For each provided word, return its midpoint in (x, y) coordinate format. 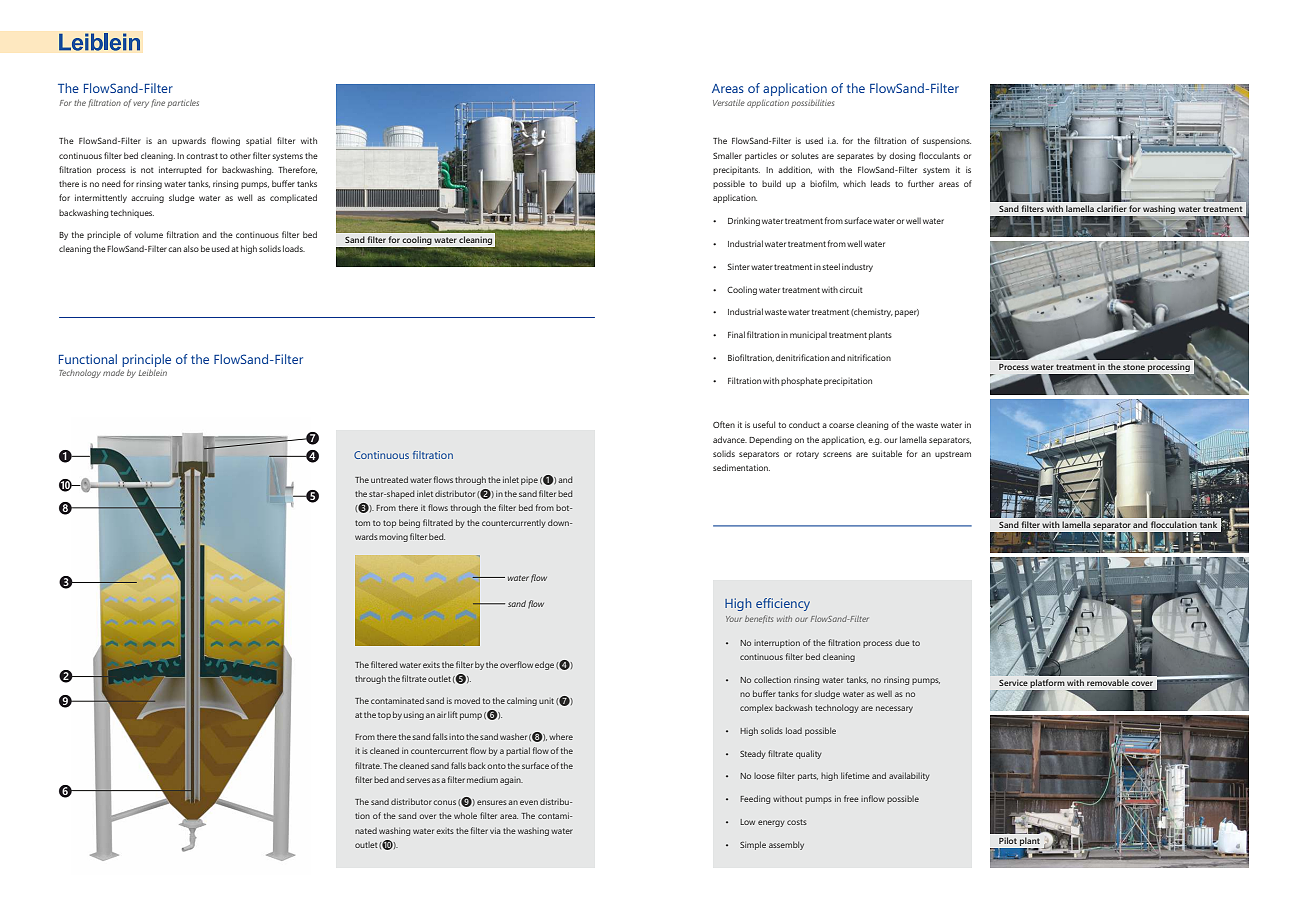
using (414, 716)
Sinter (739, 267)
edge (544, 665)
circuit (851, 289)
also (191, 248)
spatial (258, 141)
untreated (389, 479)
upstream (953, 455)
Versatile (729, 103)
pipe (529, 481)
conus (444, 802)
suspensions (947, 142)
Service (1013, 683)
